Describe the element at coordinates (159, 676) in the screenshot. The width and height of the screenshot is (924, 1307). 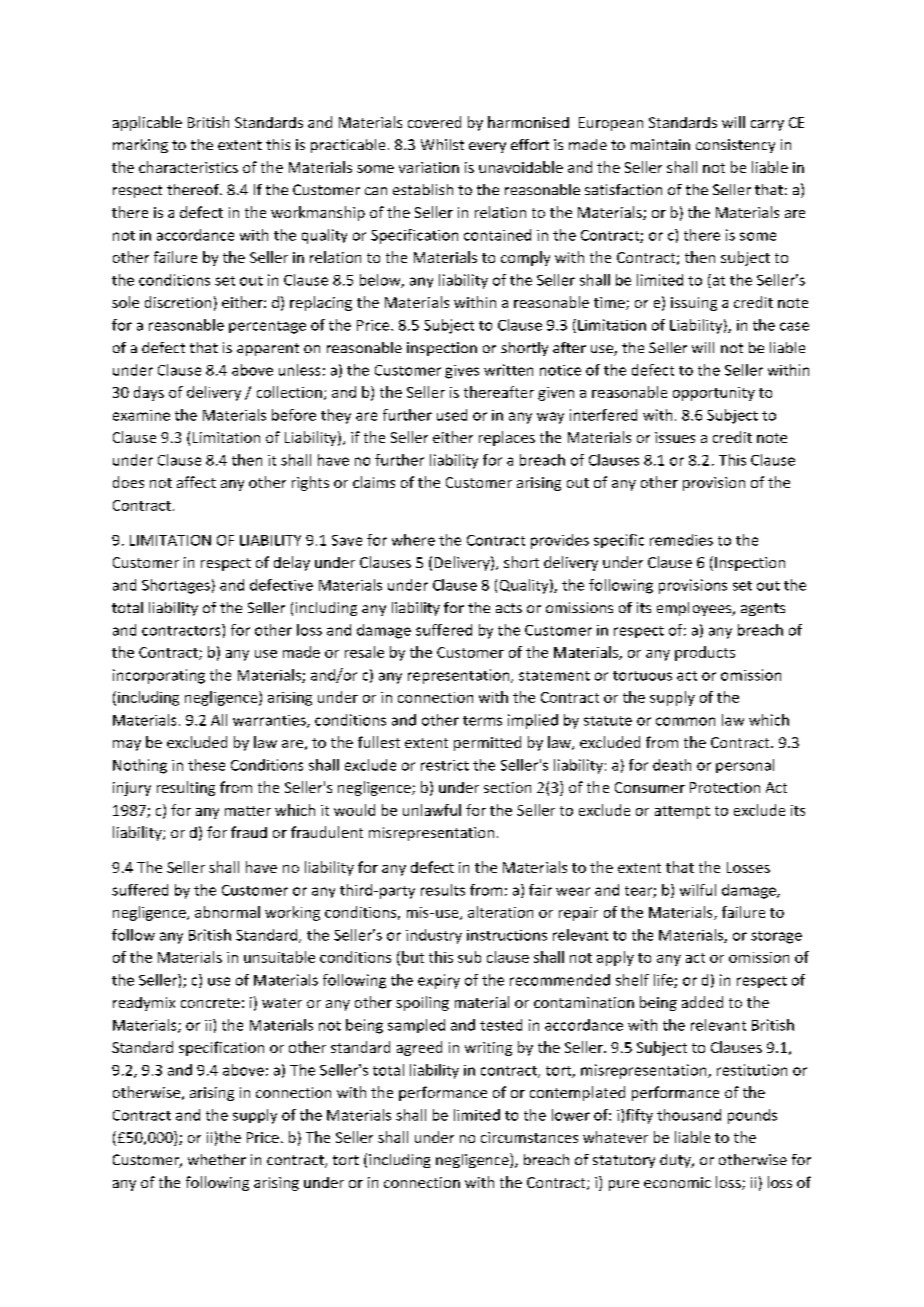
I see `incorporating` at that location.
